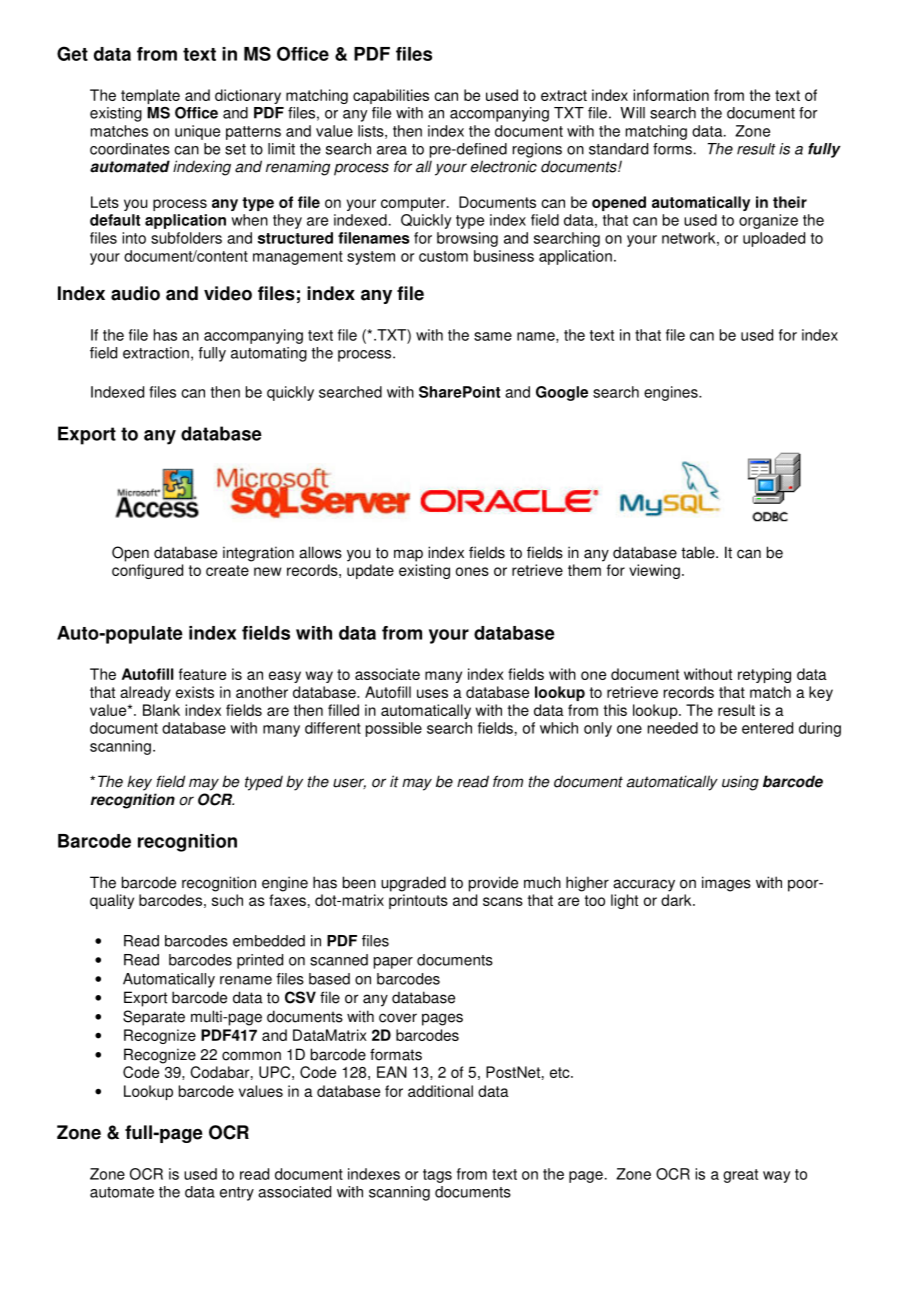  What do you see at coordinates (472, 571) in the screenshot?
I see `ones` at bounding box center [472, 571].
